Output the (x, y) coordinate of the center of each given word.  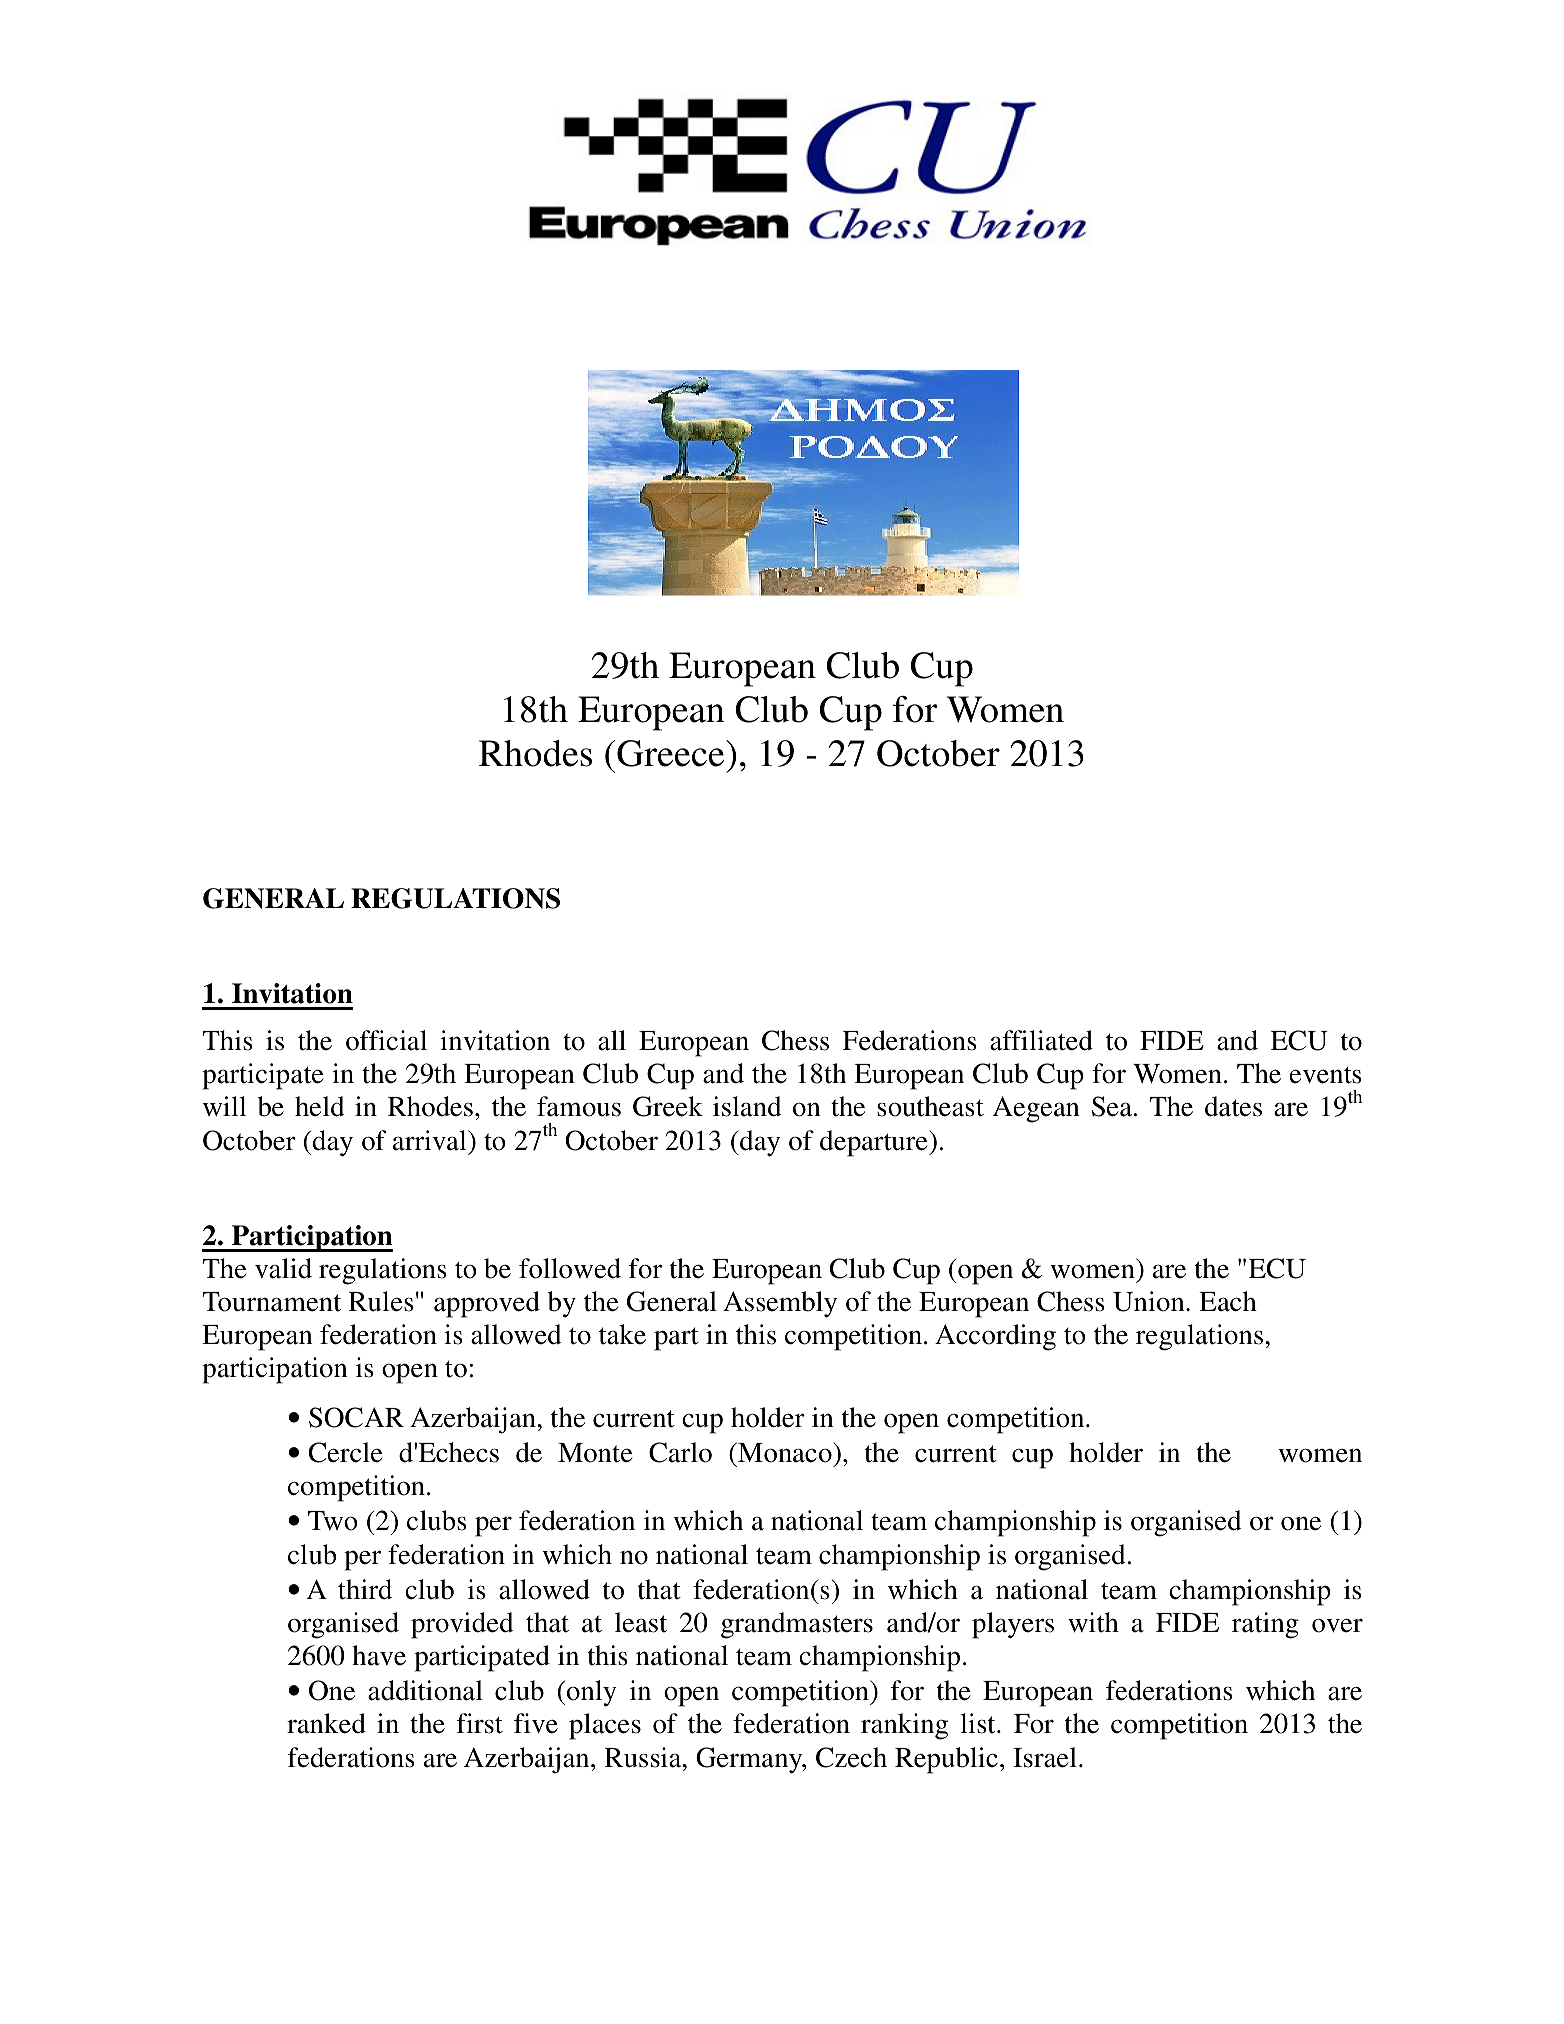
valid (283, 1268)
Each (1228, 1301)
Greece (672, 753)
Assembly (780, 1304)
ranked (326, 1723)
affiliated (1041, 1040)
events (1325, 1075)
